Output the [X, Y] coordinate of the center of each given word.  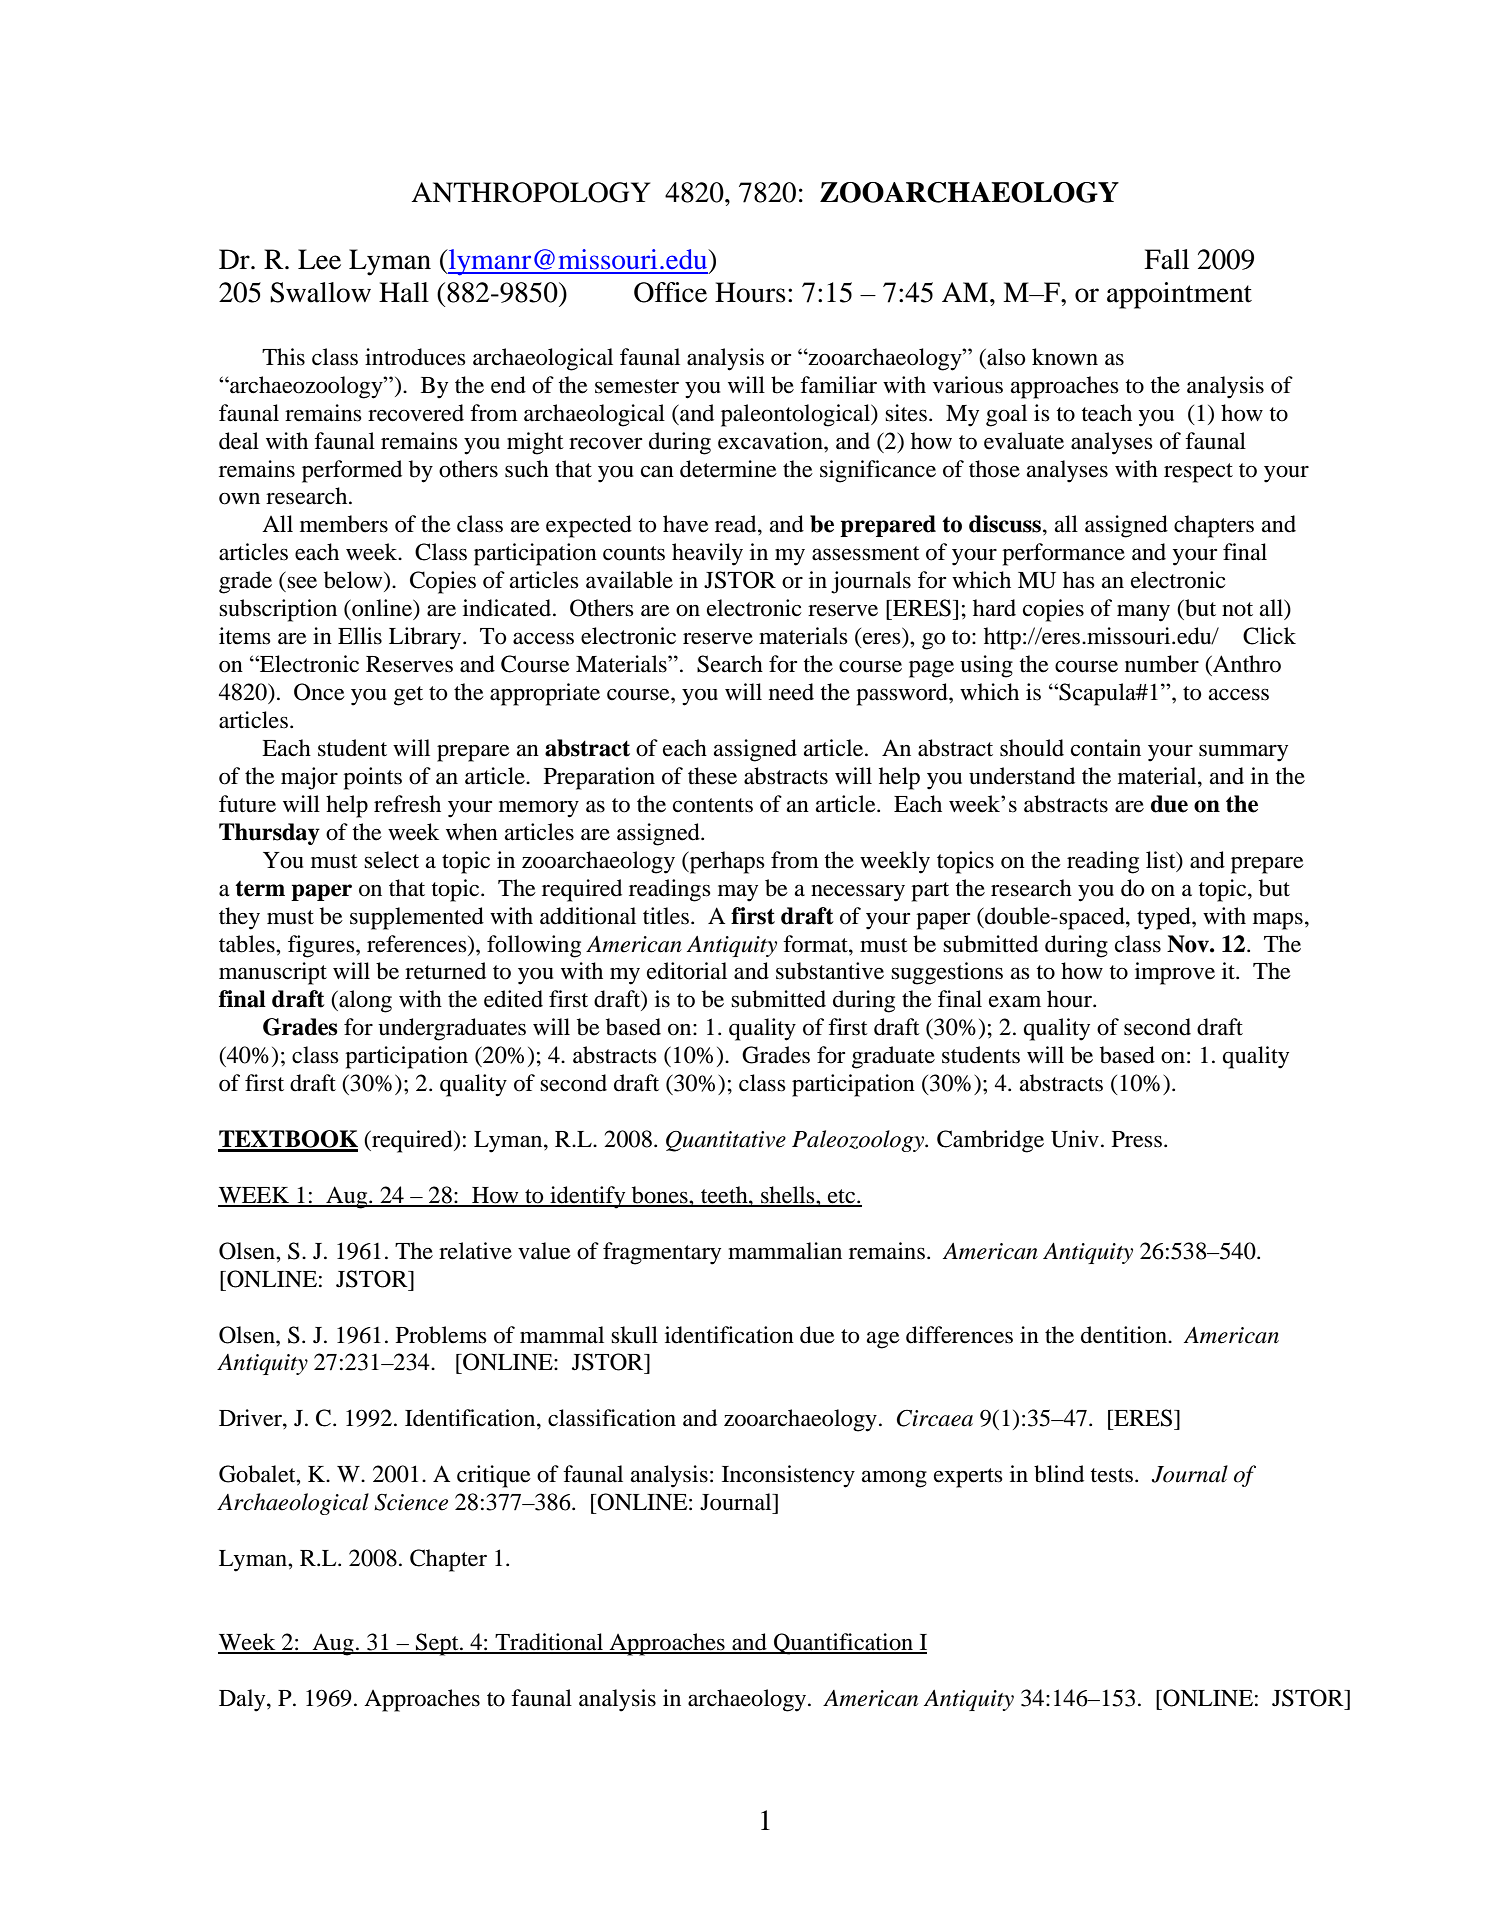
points [372, 778]
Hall [404, 292]
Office [670, 292]
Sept [437, 1644]
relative [475, 1251]
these [712, 776]
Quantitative [726, 1141]
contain [1106, 748]
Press [1137, 1139]
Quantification [844, 1644]
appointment [1179, 295]
